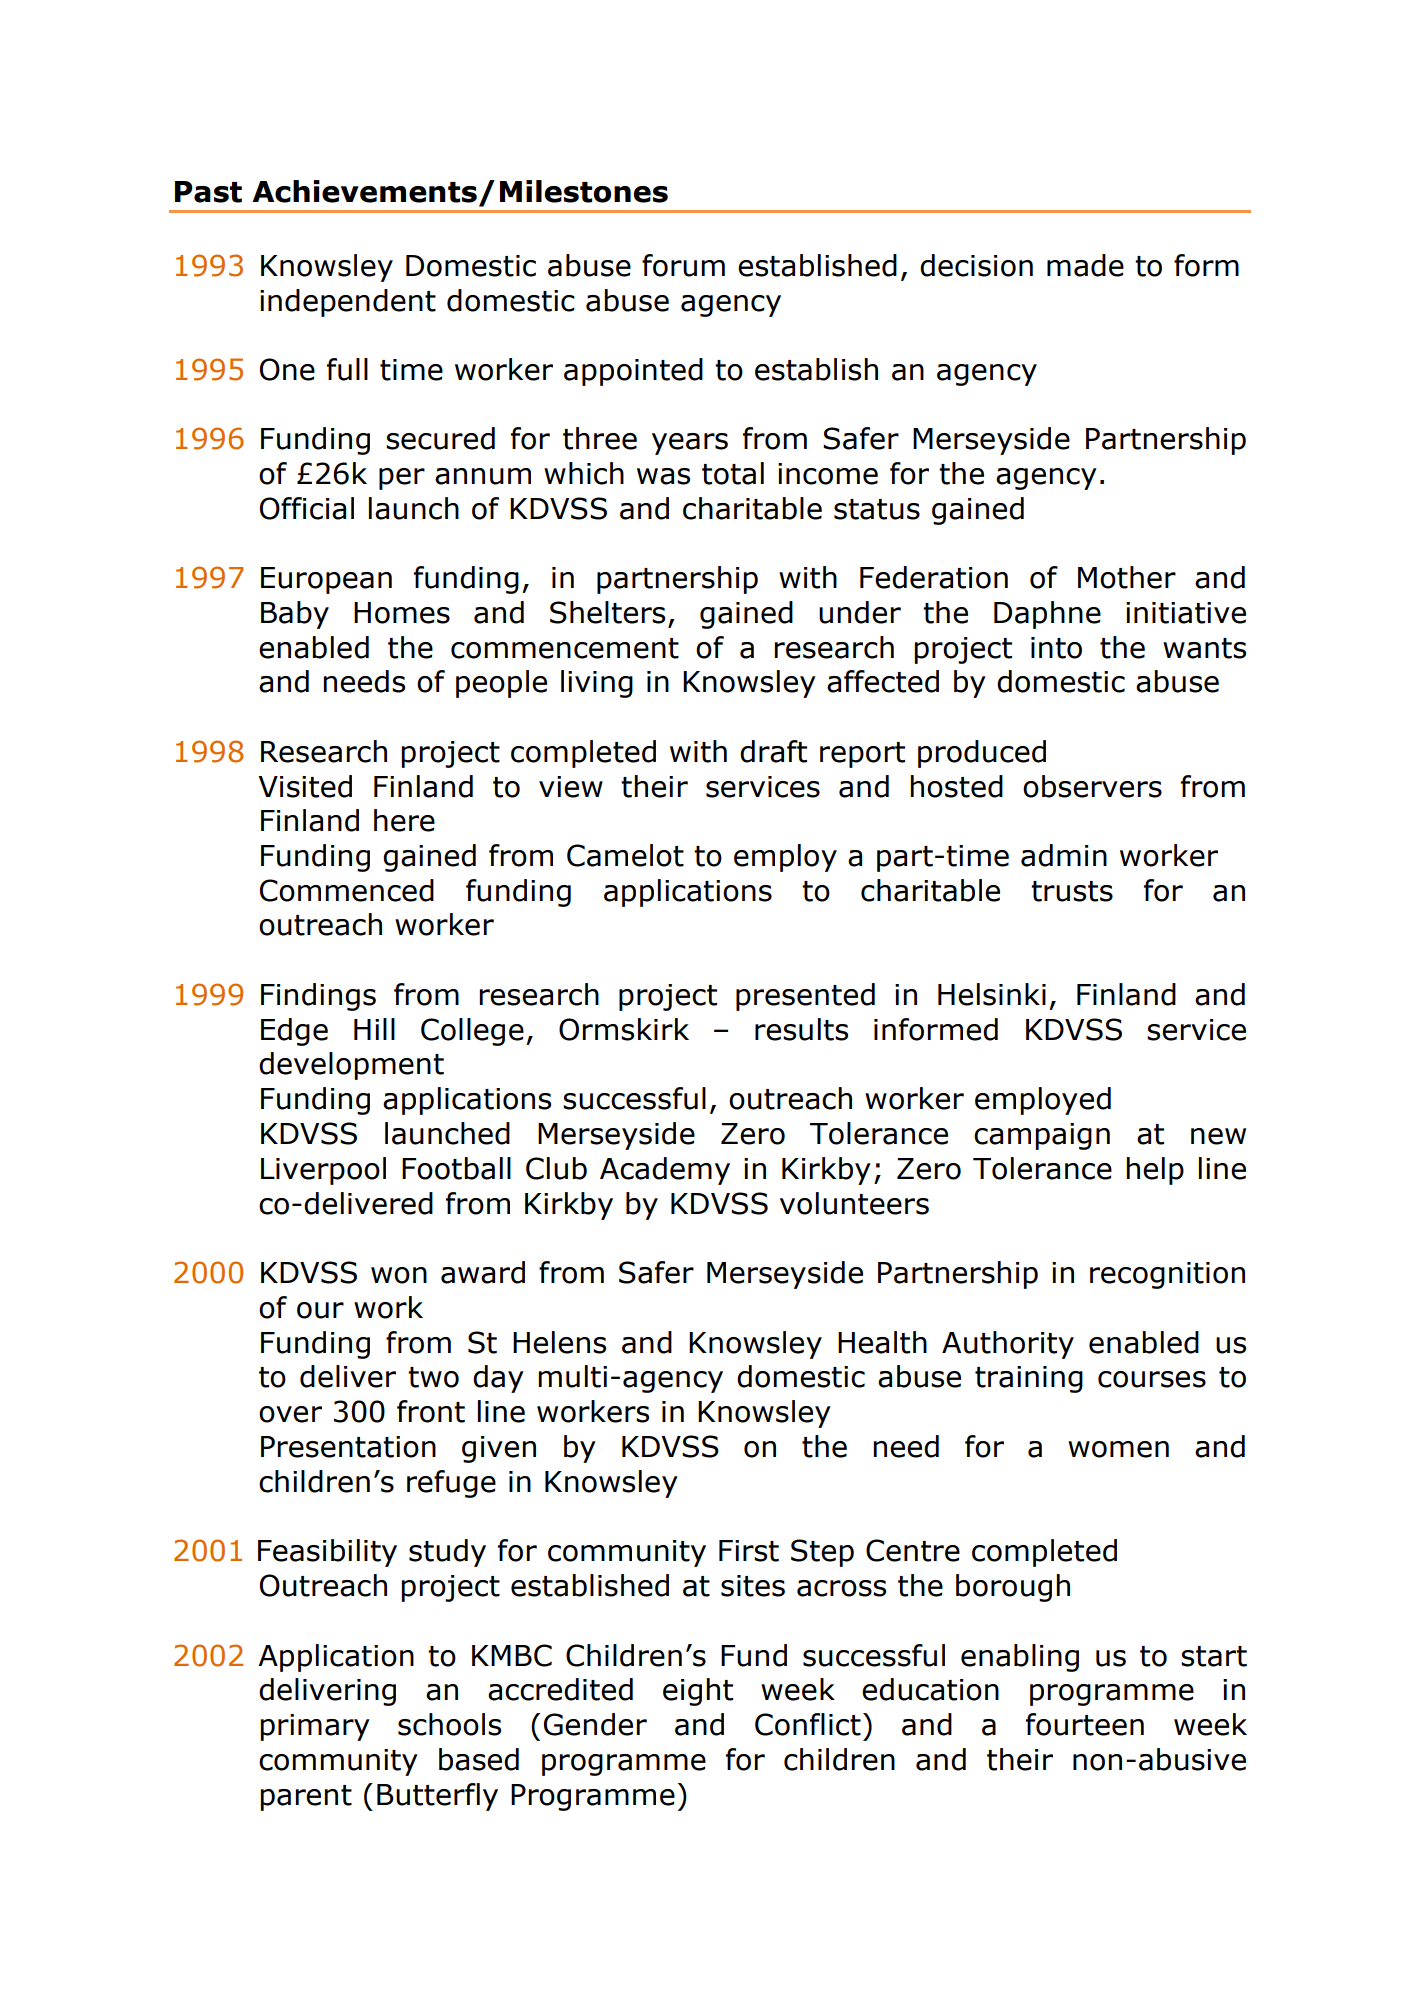  I want to click on over, so click(290, 1414).
